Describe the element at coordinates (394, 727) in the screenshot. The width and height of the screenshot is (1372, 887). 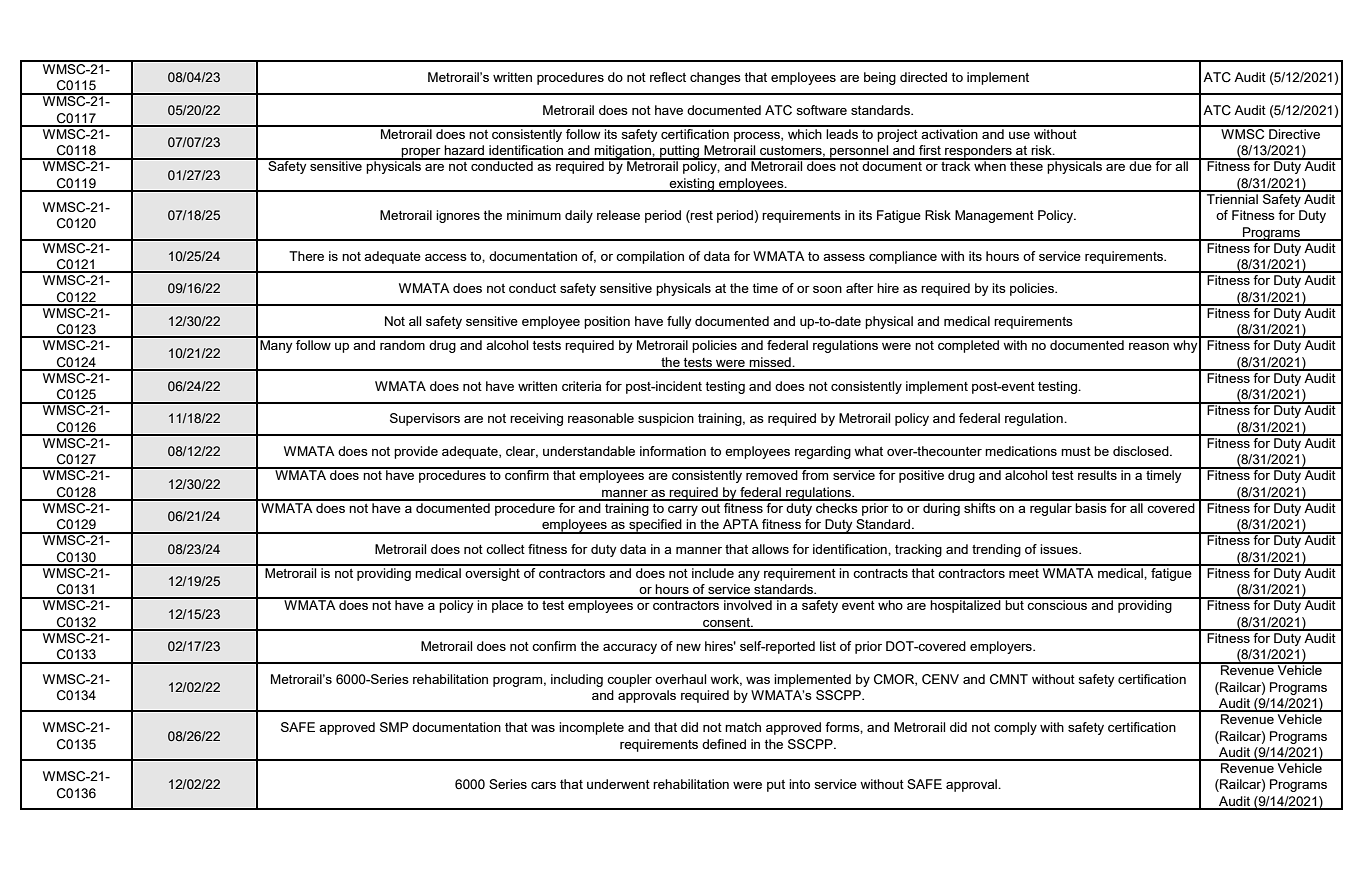
I see `SMP` at that location.
